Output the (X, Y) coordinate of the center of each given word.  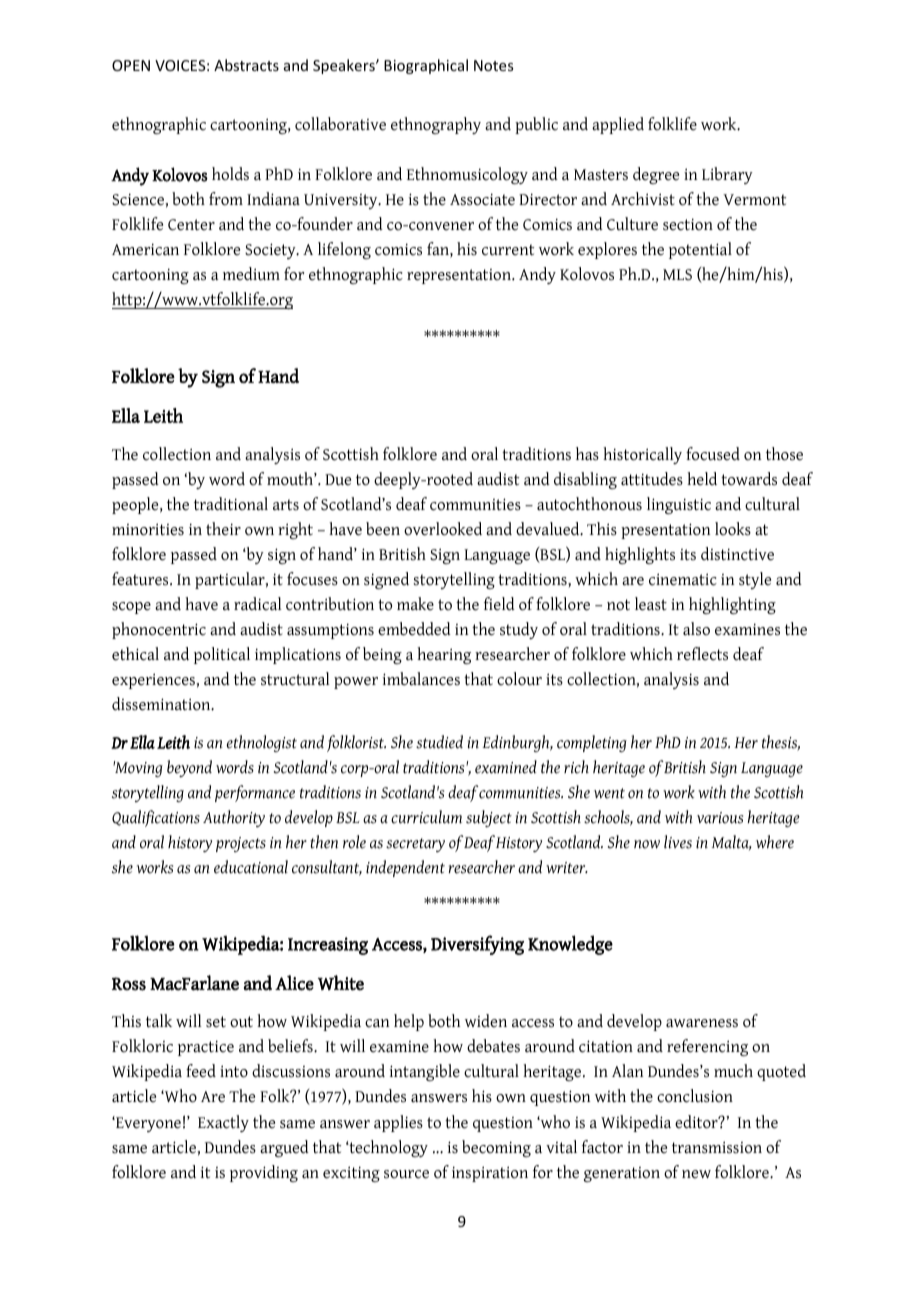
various (720, 818)
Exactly (223, 1123)
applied (618, 125)
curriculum (426, 817)
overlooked (443, 529)
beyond (189, 768)
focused (713, 454)
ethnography (436, 125)
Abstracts (246, 65)
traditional (231, 504)
